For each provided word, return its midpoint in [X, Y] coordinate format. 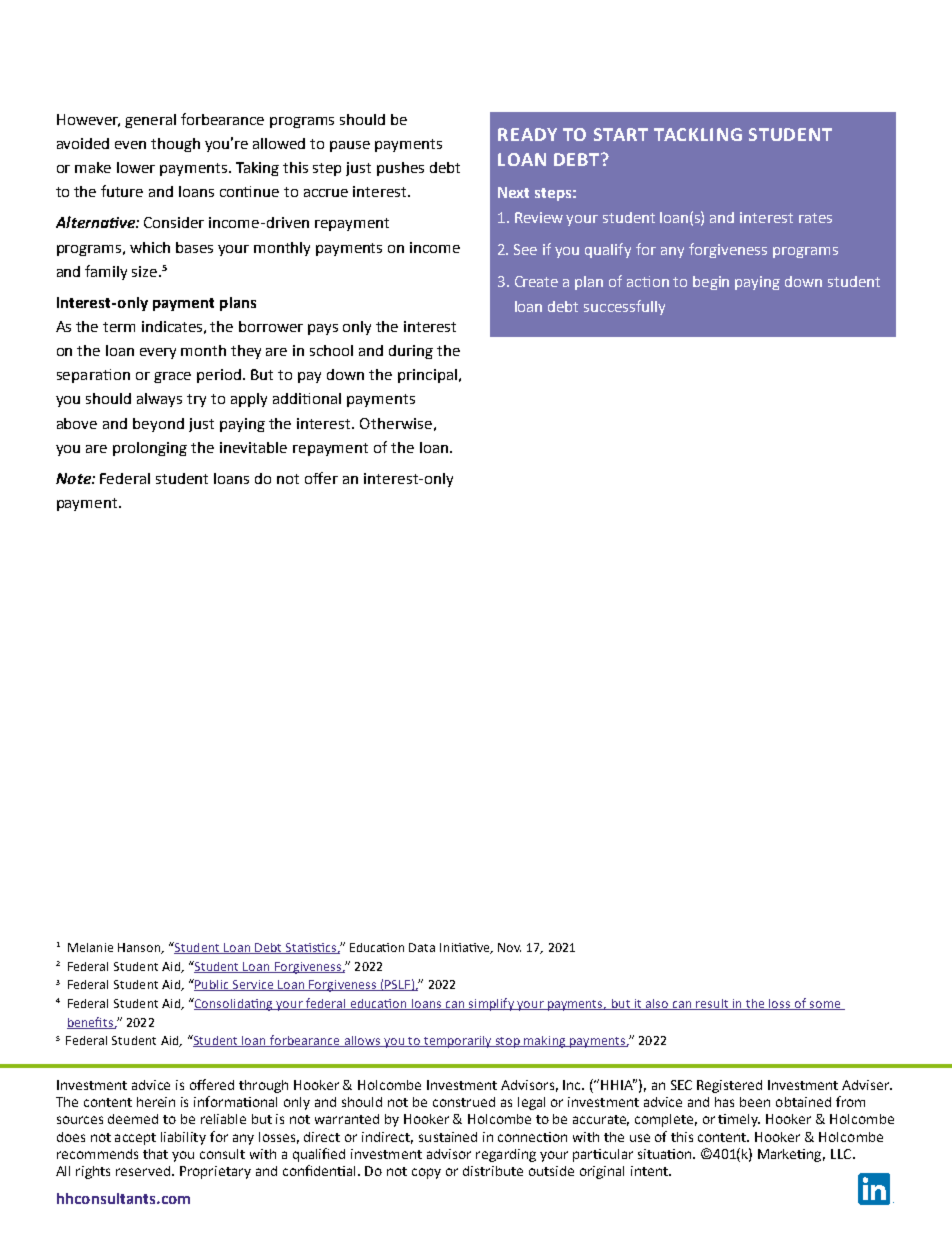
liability [183, 1138]
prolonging [150, 449]
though [175, 145]
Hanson [140, 948]
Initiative [466, 948]
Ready [527, 134]
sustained [448, 1137]
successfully [624, 307]
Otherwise [396, 423]
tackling [698, 134]
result [712, 1004]
